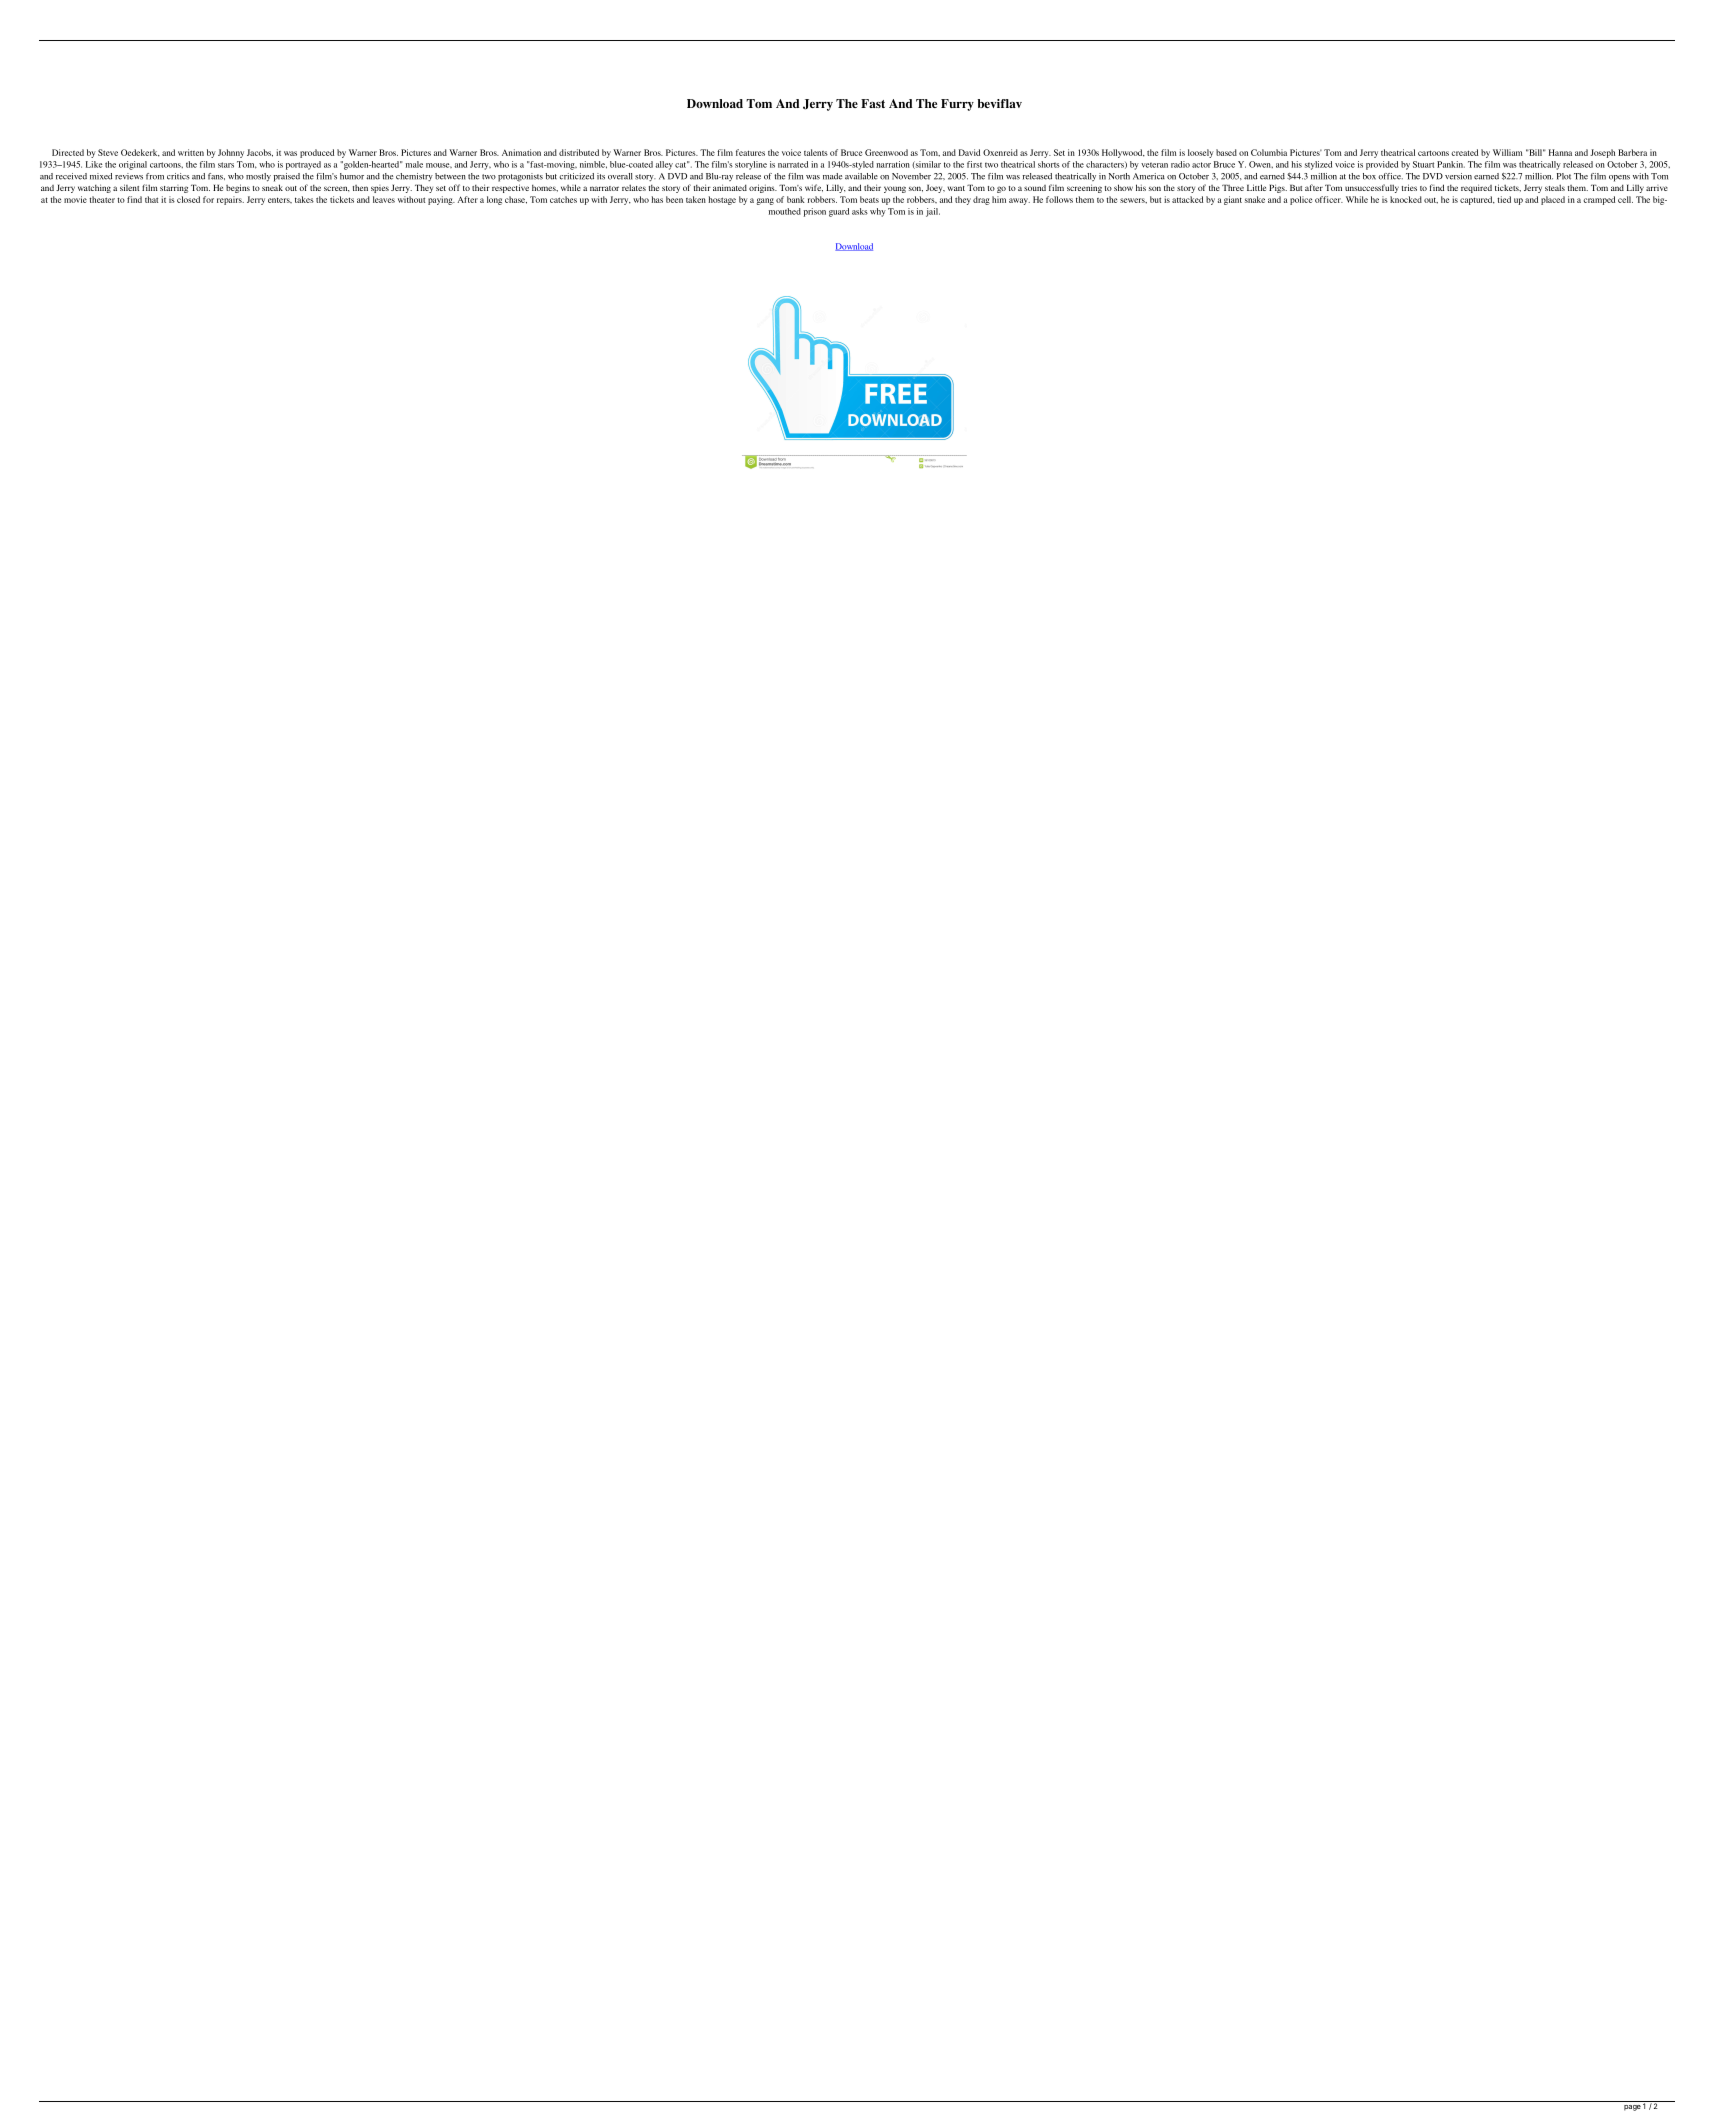 The height and width of the screenshot is (2128, 1714). Describe the element at coordinates (280, 200) in the screenshot. I see `enters` at that location.
